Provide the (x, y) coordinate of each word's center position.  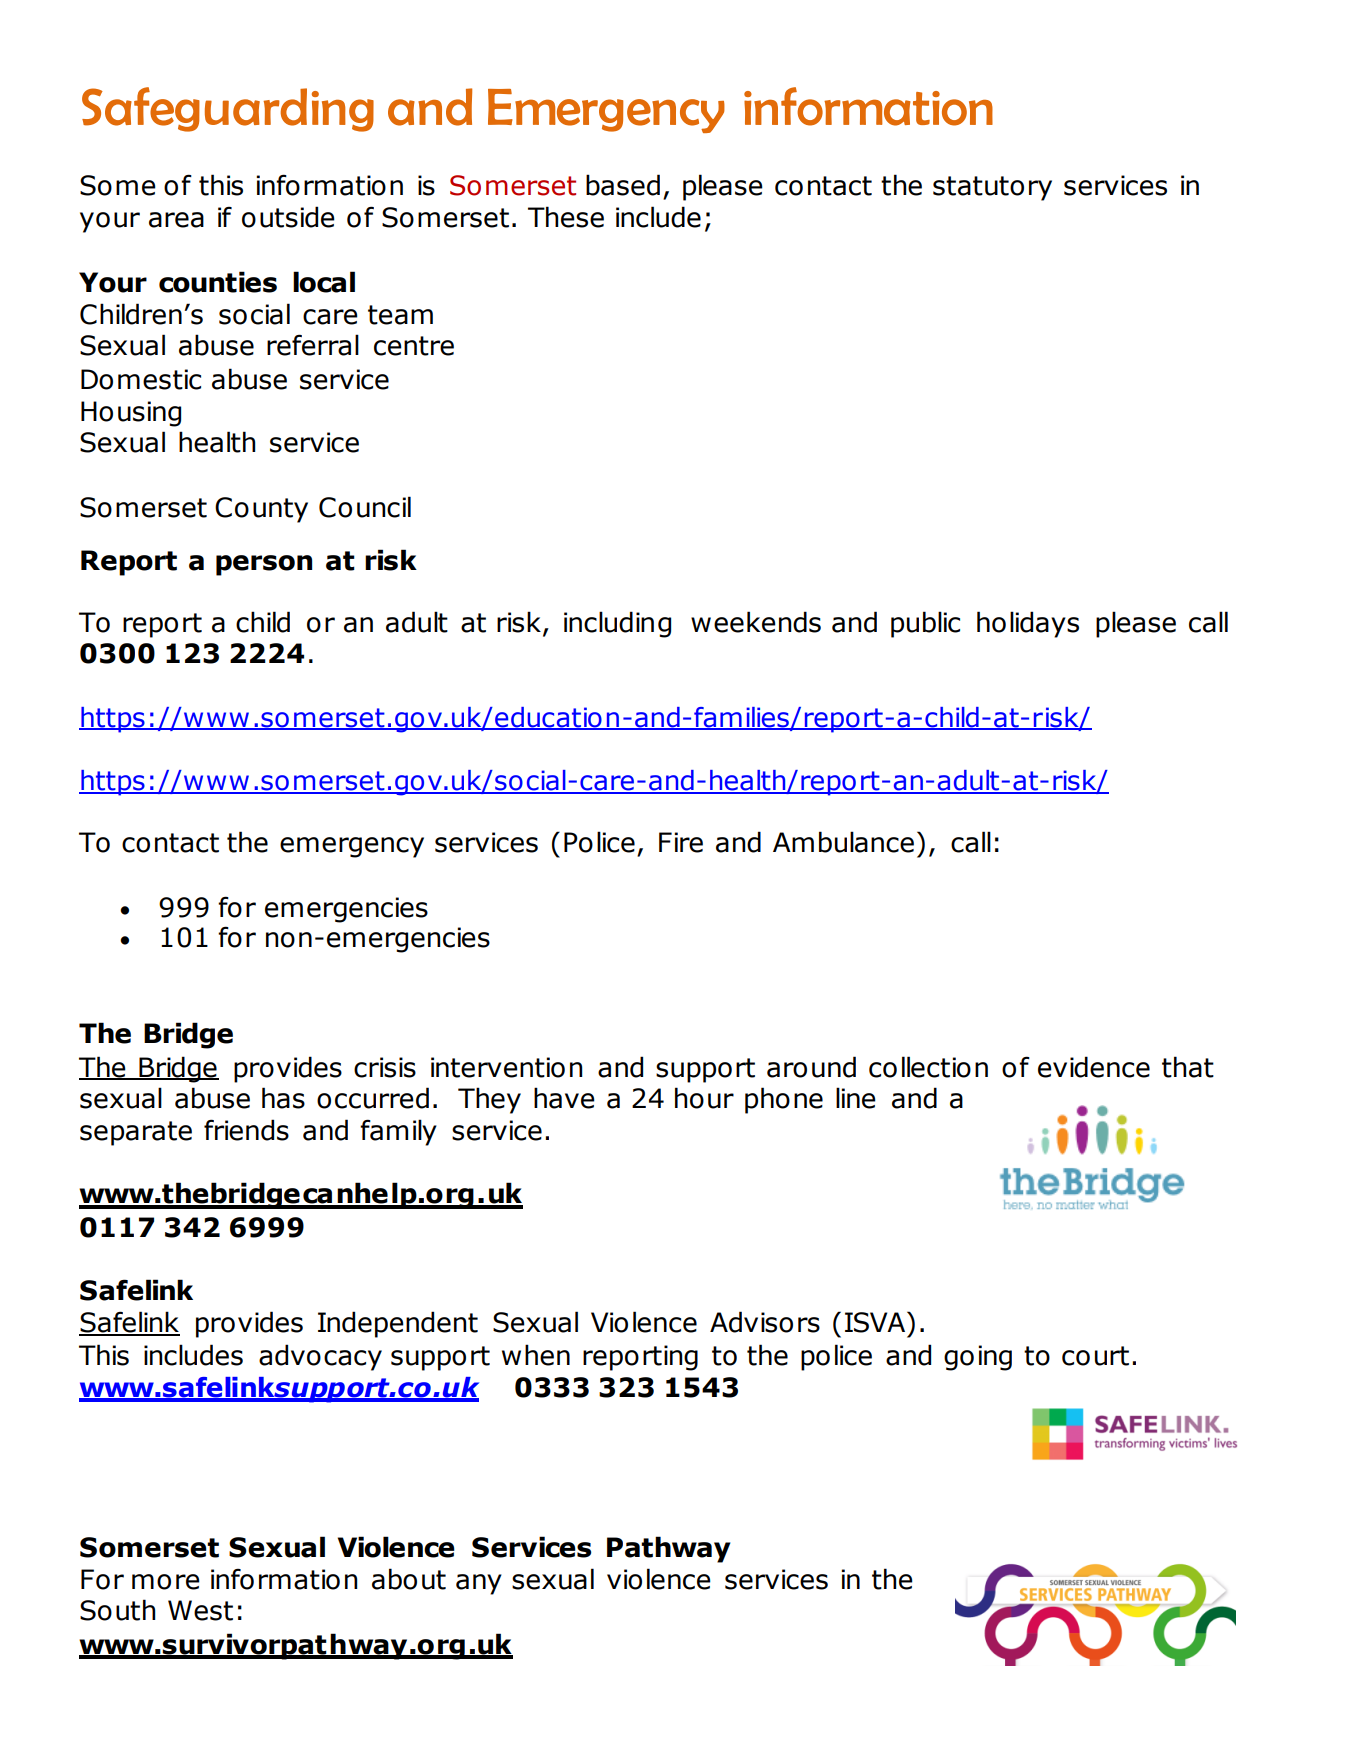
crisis (385, 1067)
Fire (681, 842)
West (200, 1610)
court (1095, 1356)
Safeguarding (228, 109)
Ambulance (843, 842)
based (623, 185)
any (479, 1584)
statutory (992, 188)
